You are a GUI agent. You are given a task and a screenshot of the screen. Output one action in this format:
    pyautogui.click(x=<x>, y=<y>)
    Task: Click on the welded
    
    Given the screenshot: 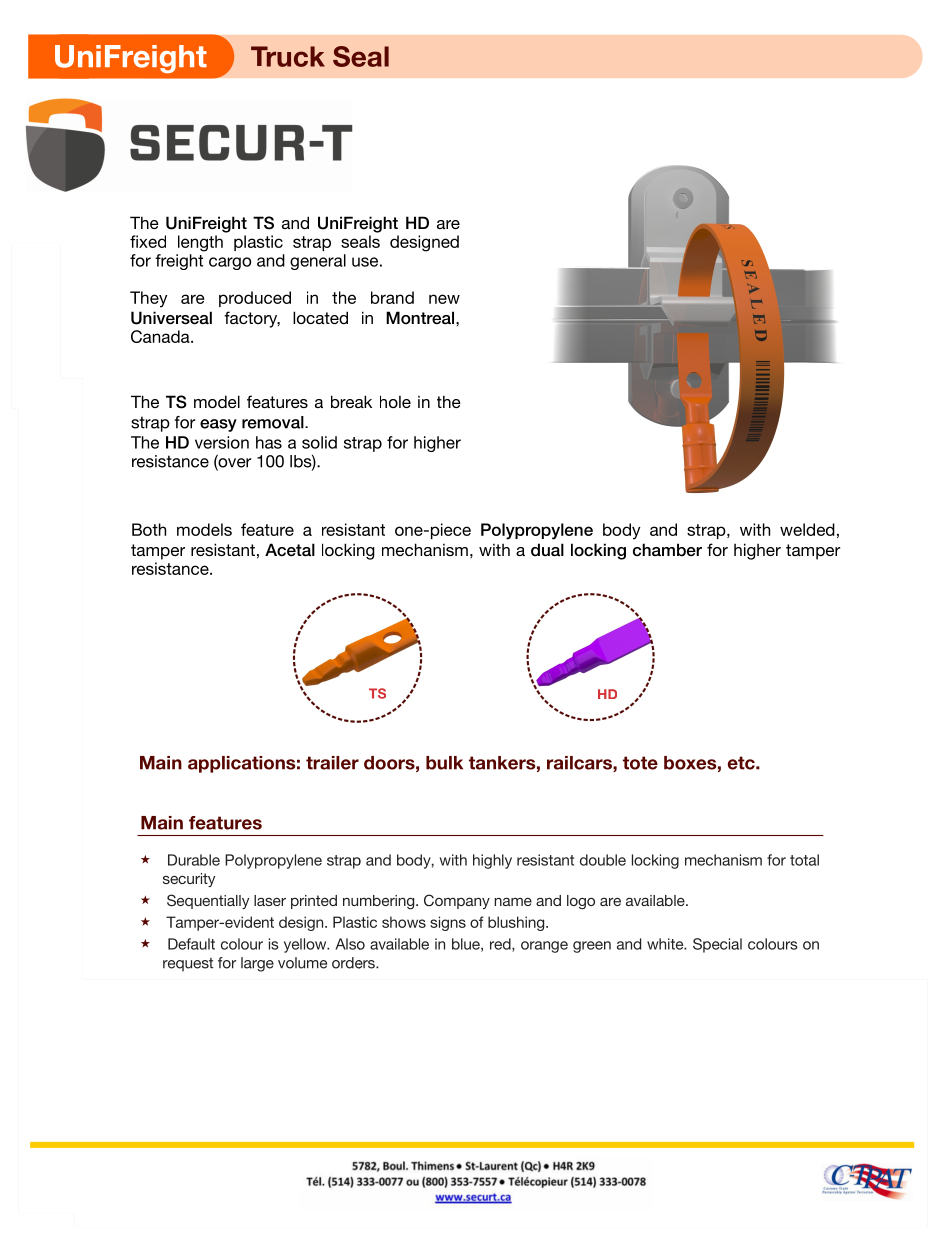 What is the action you would take?
    pyautogui.click(x=807, y=529)
